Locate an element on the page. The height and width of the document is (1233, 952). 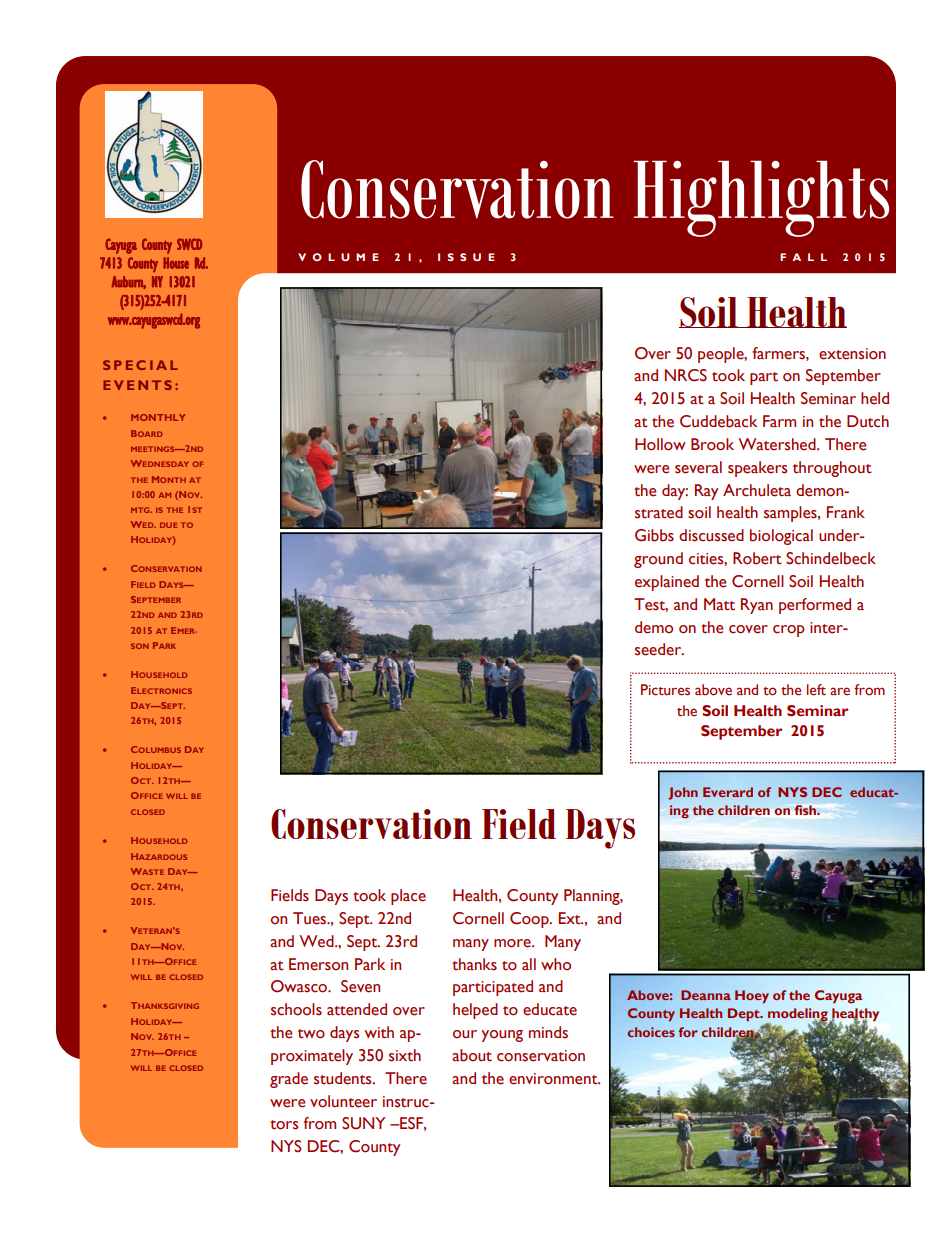
explained is located at coordinates (667, 583).
